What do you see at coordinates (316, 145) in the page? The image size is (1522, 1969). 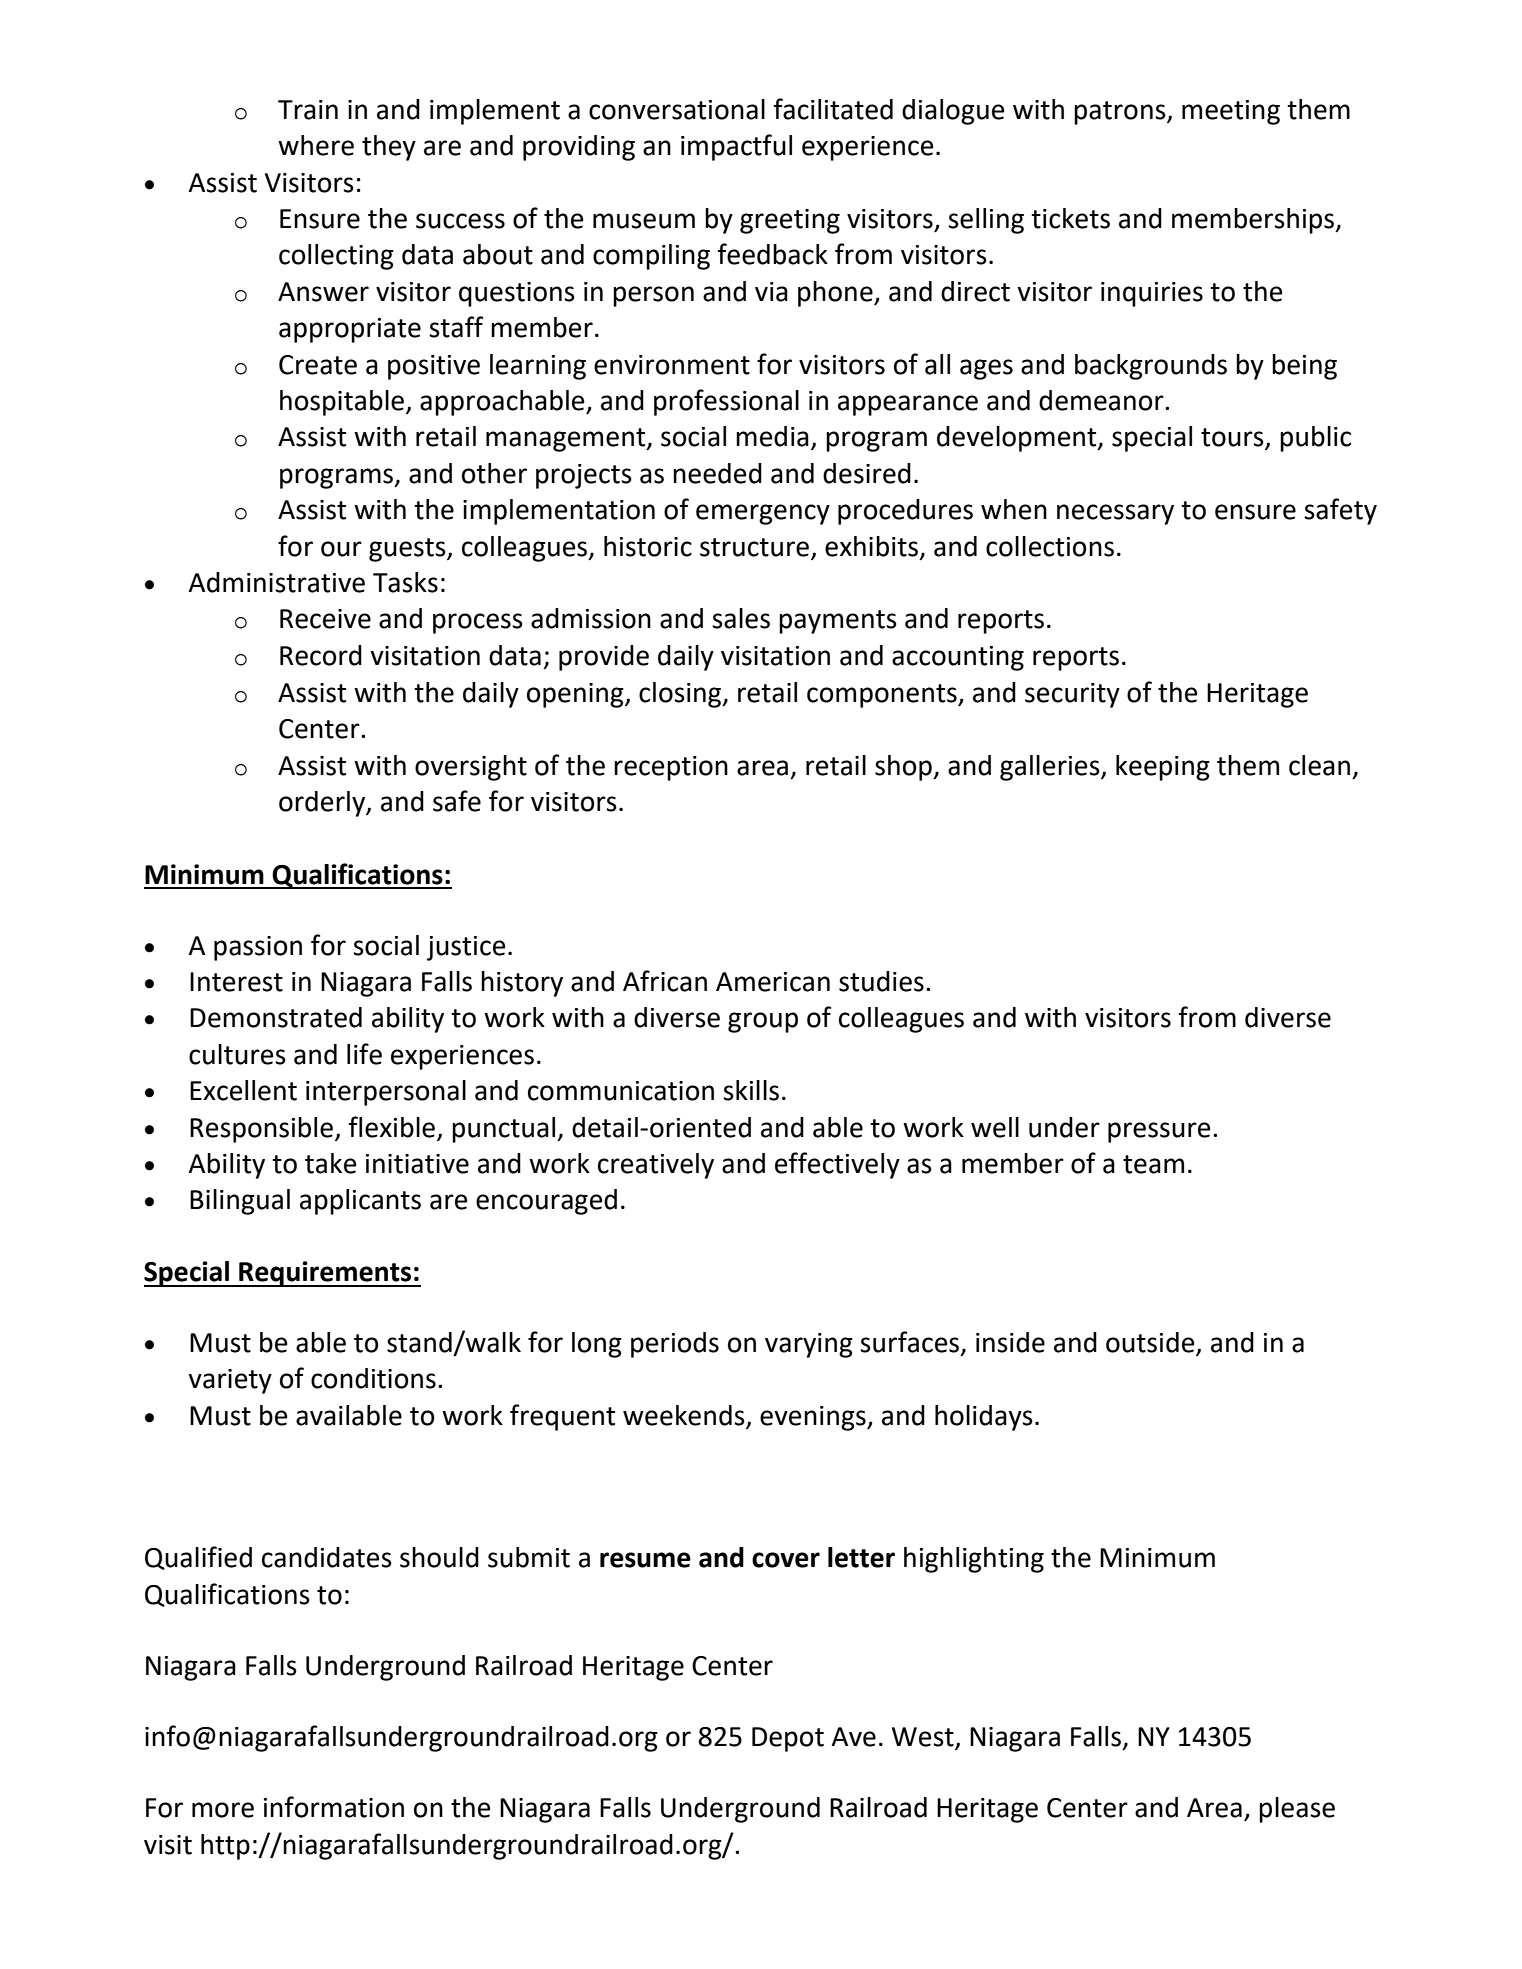 I see `where` at bounding box center [316, 145].
